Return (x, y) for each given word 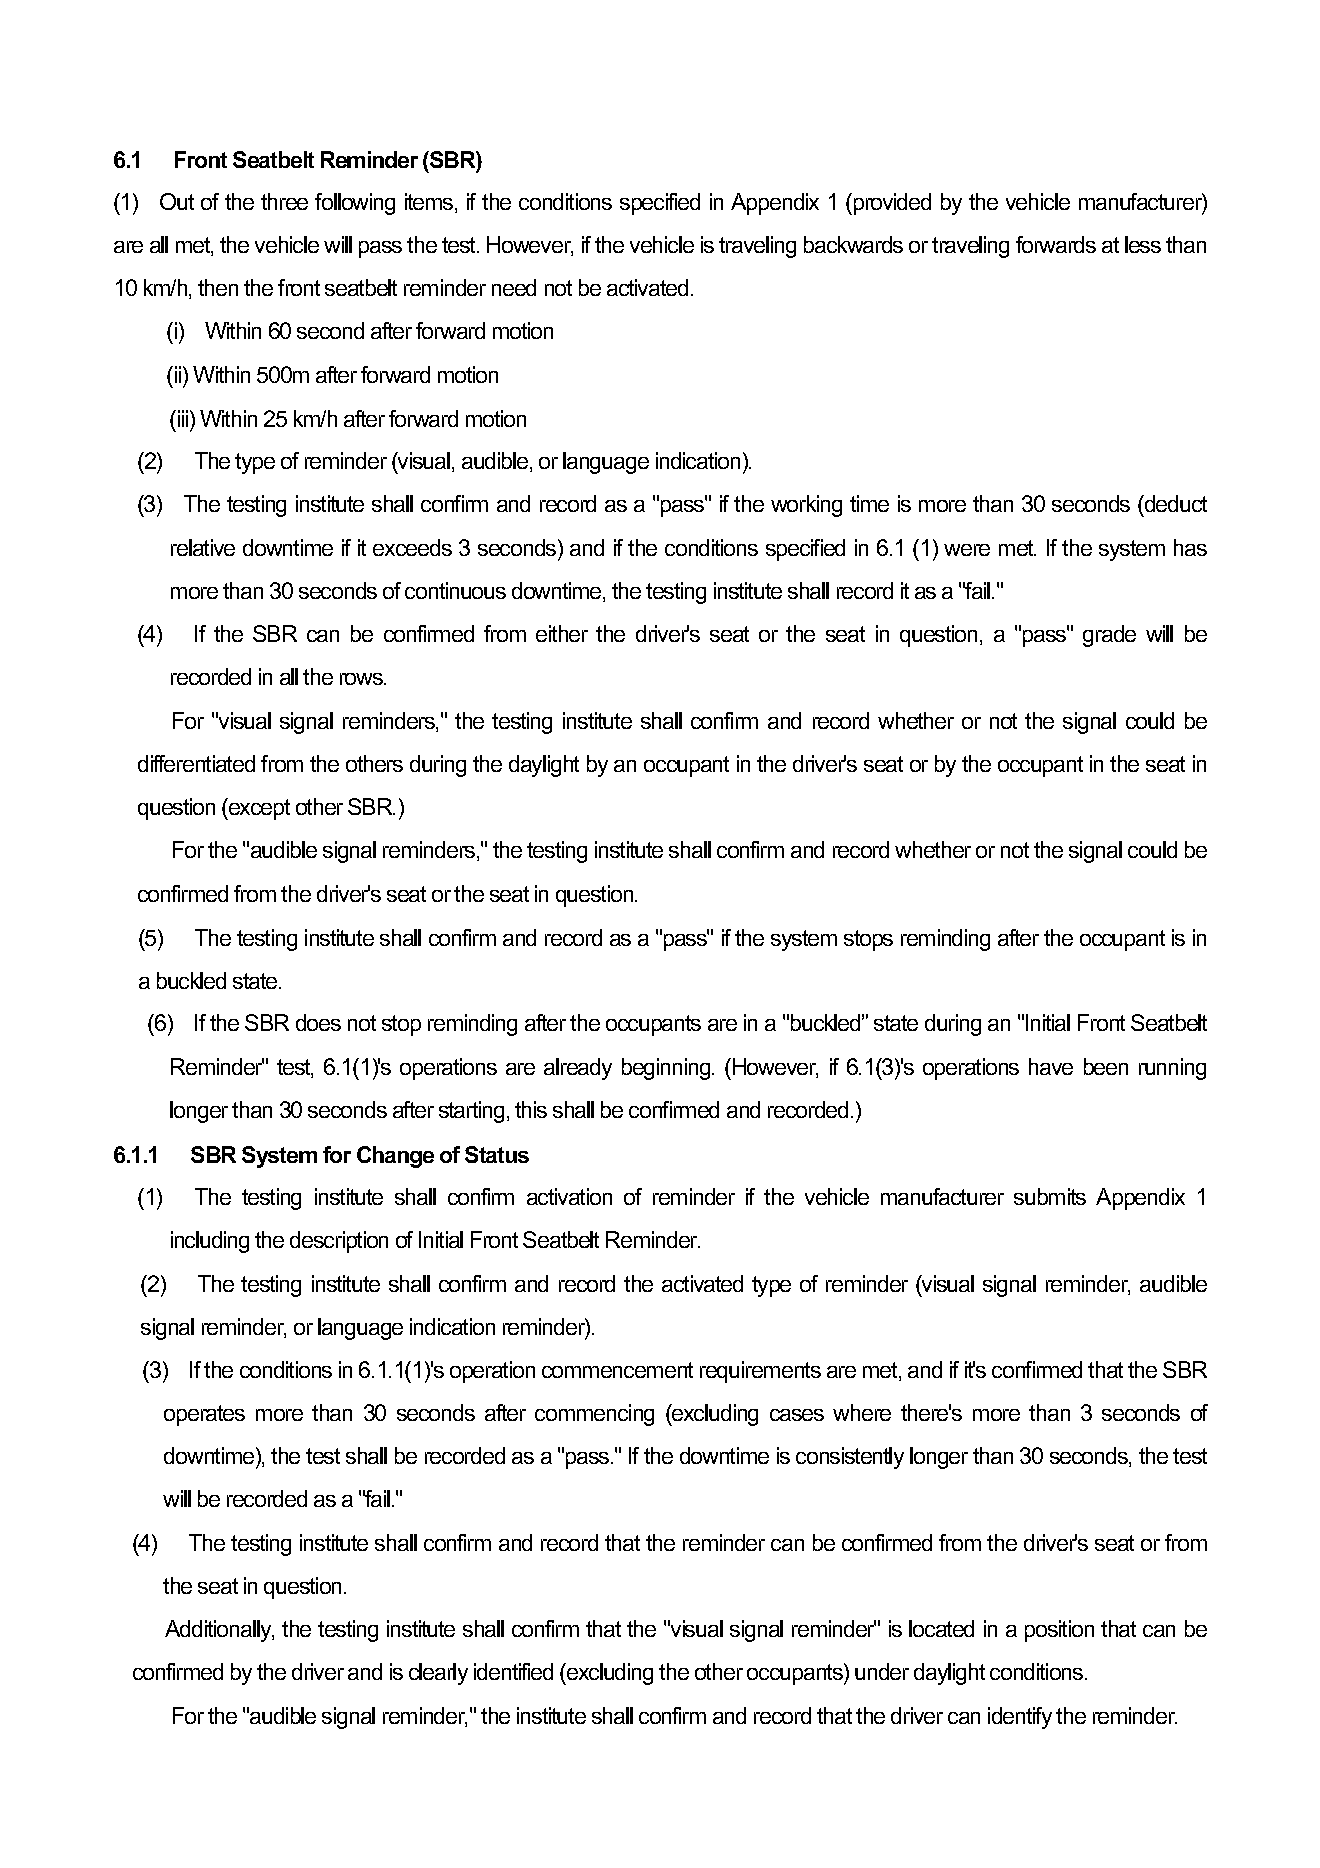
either (562, 633)
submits (1050, 1196)
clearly (438, 1674)
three (284, 201)
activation (569, 1196)
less (1143, 244)
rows (363, 679)
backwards (853, 244)
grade (1109, 636)
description (339, 1242)
